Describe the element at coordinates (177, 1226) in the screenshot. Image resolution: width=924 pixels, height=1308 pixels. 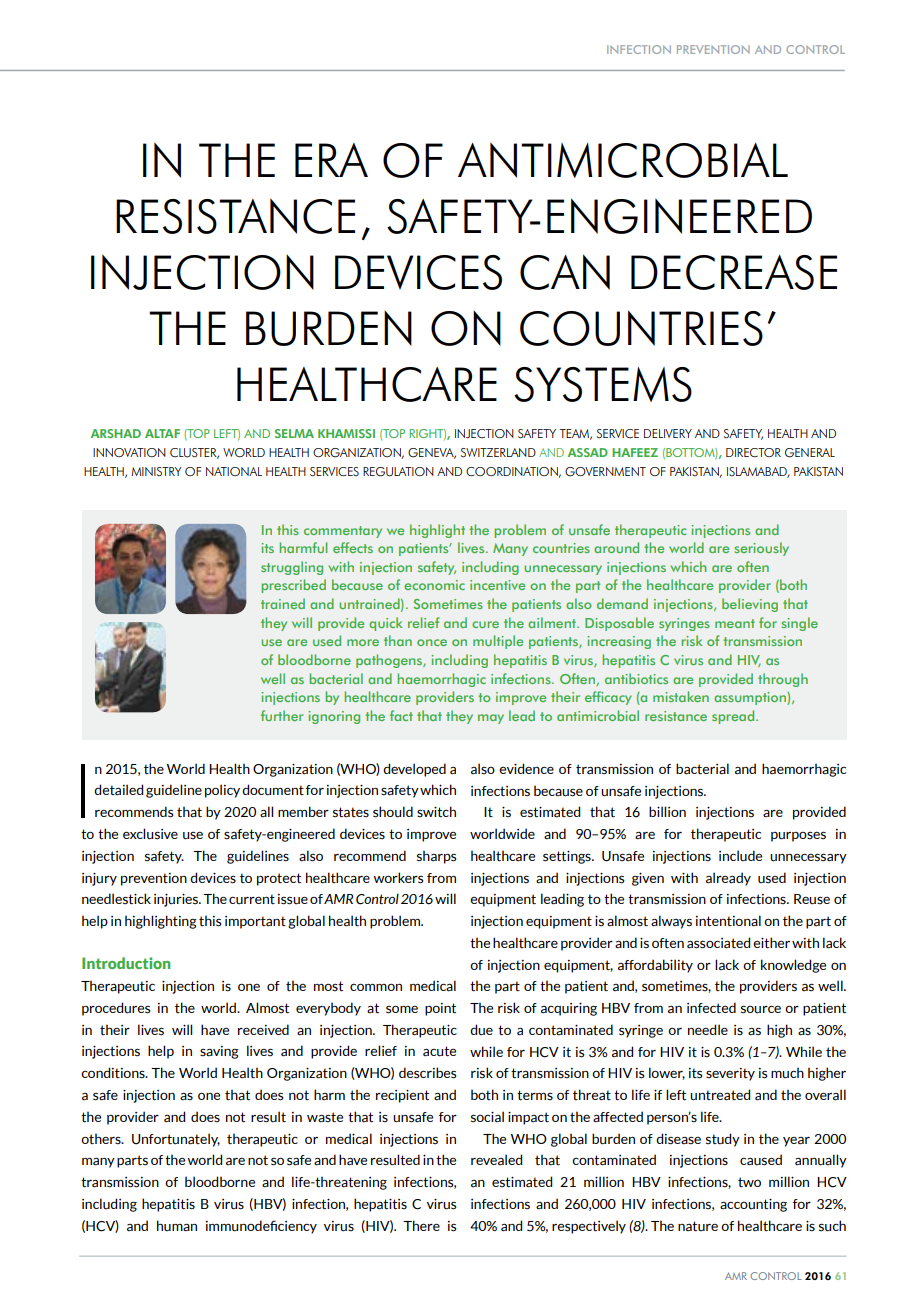
I see `human` at that location.
